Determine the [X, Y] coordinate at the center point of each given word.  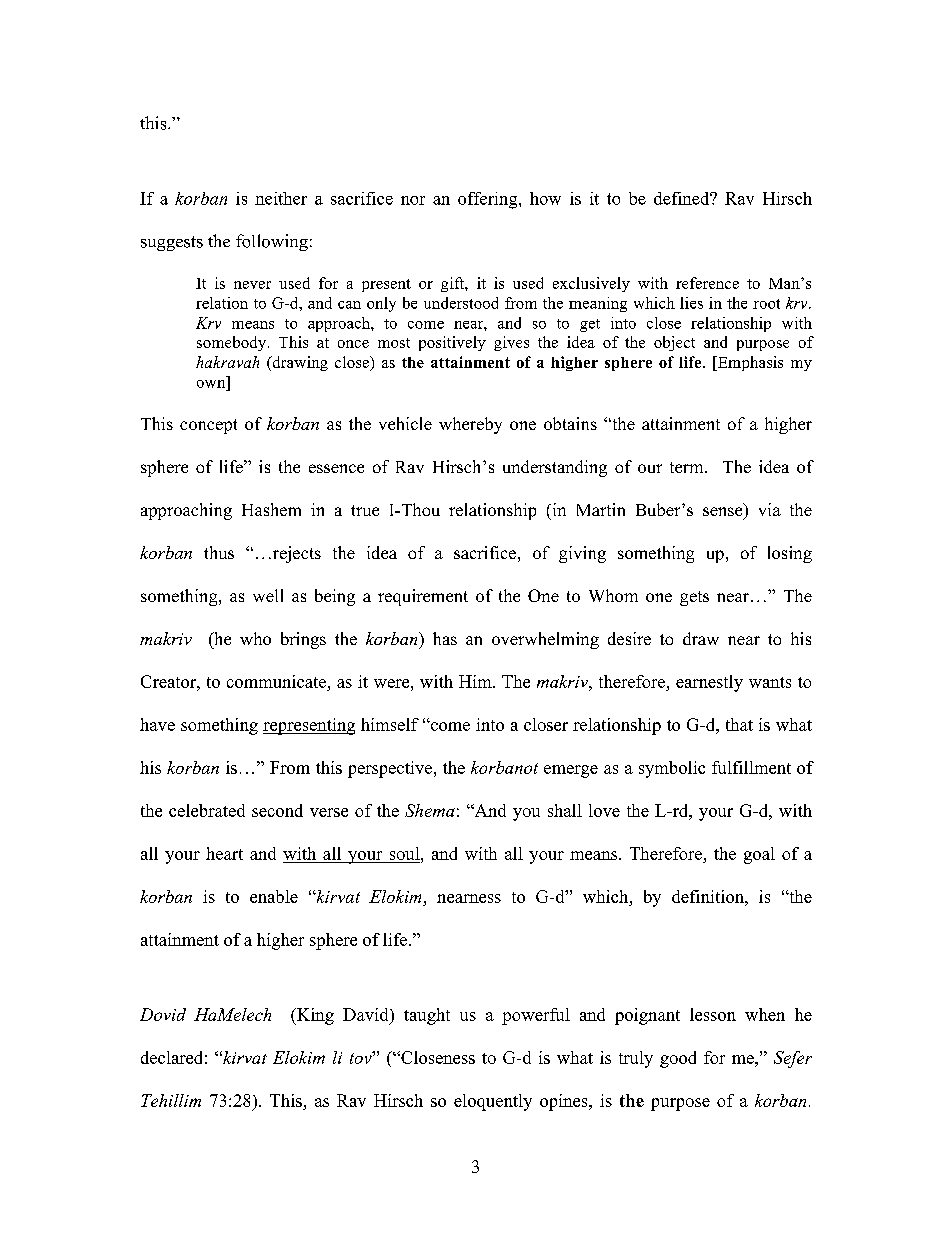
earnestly [709, 683]
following [272, 242]
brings [303, 640]
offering [489, 200]
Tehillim [171, 1100]
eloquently [493, 1102]
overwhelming [545, 640]
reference [707, 283]
